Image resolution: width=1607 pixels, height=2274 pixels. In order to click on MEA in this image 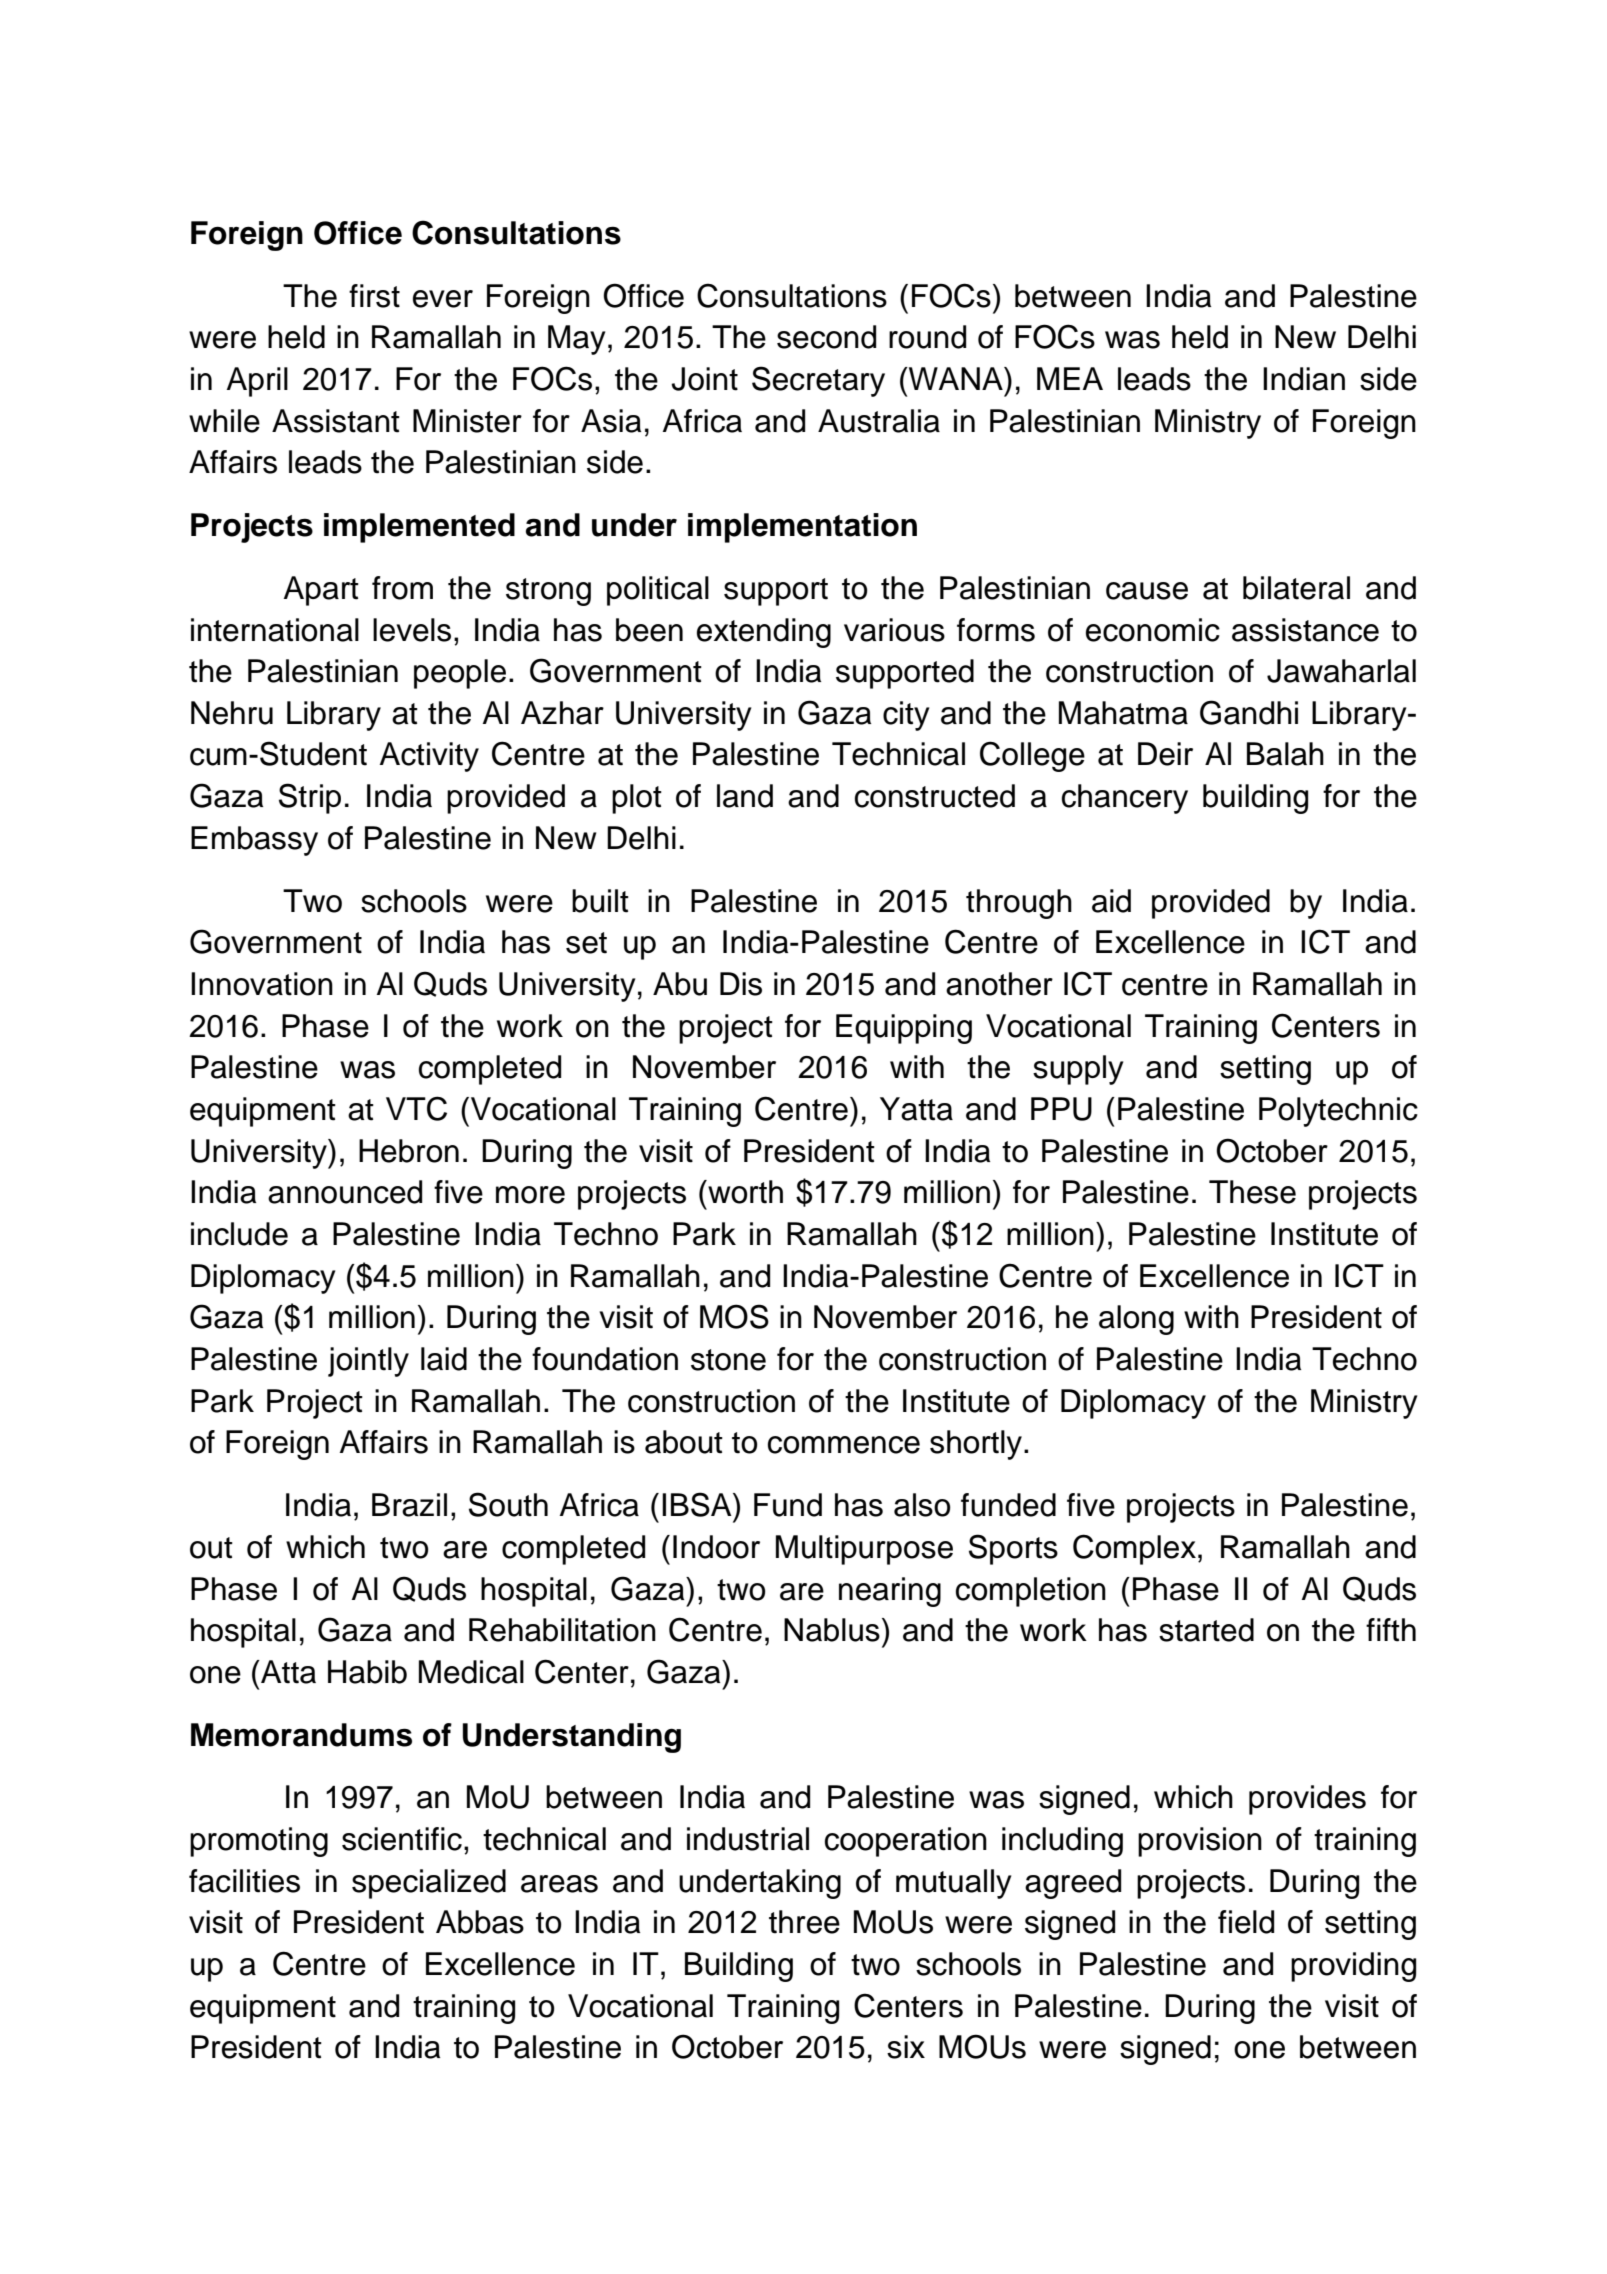, I will do `click(1070, 378)`.
